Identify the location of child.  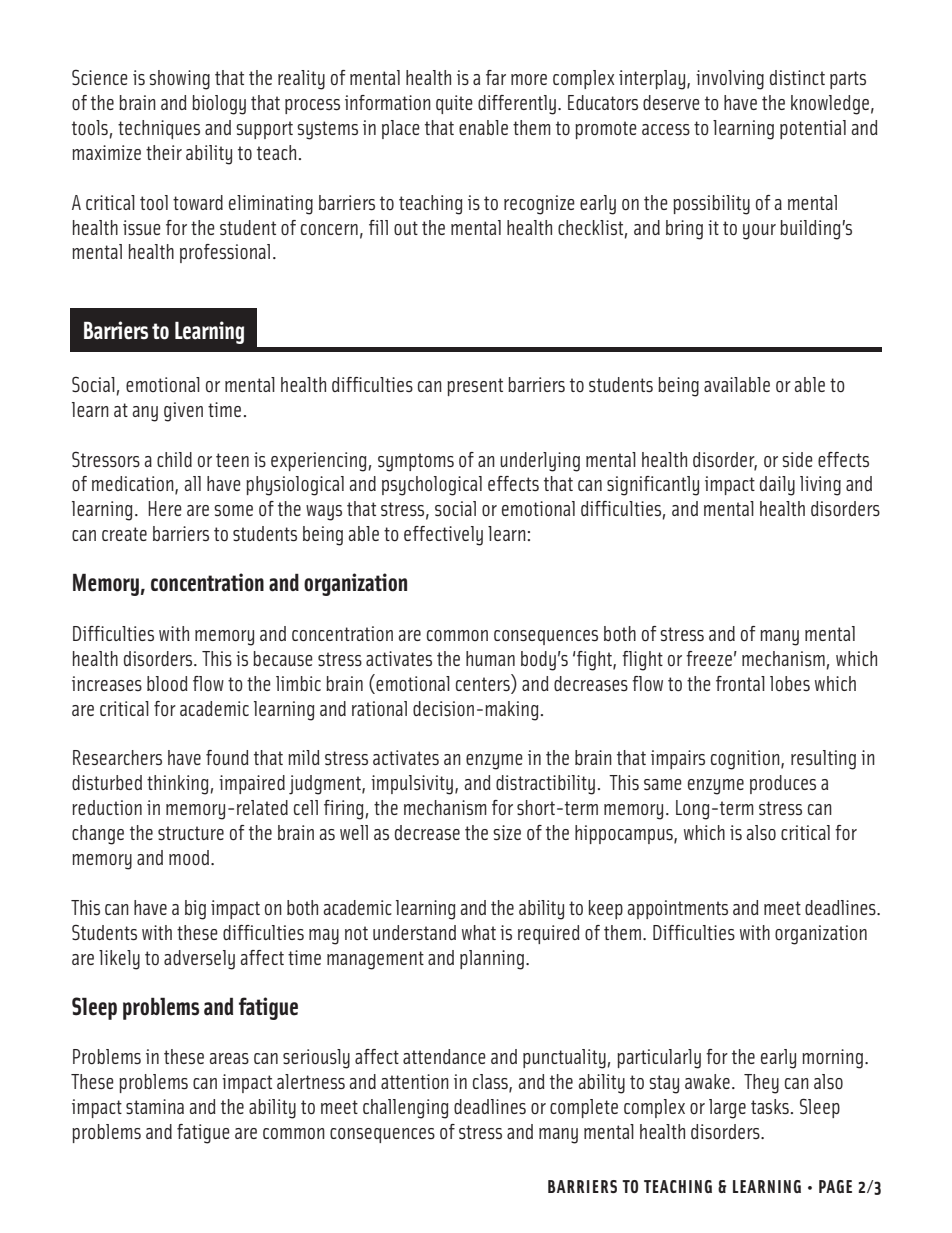
(174, 459).
